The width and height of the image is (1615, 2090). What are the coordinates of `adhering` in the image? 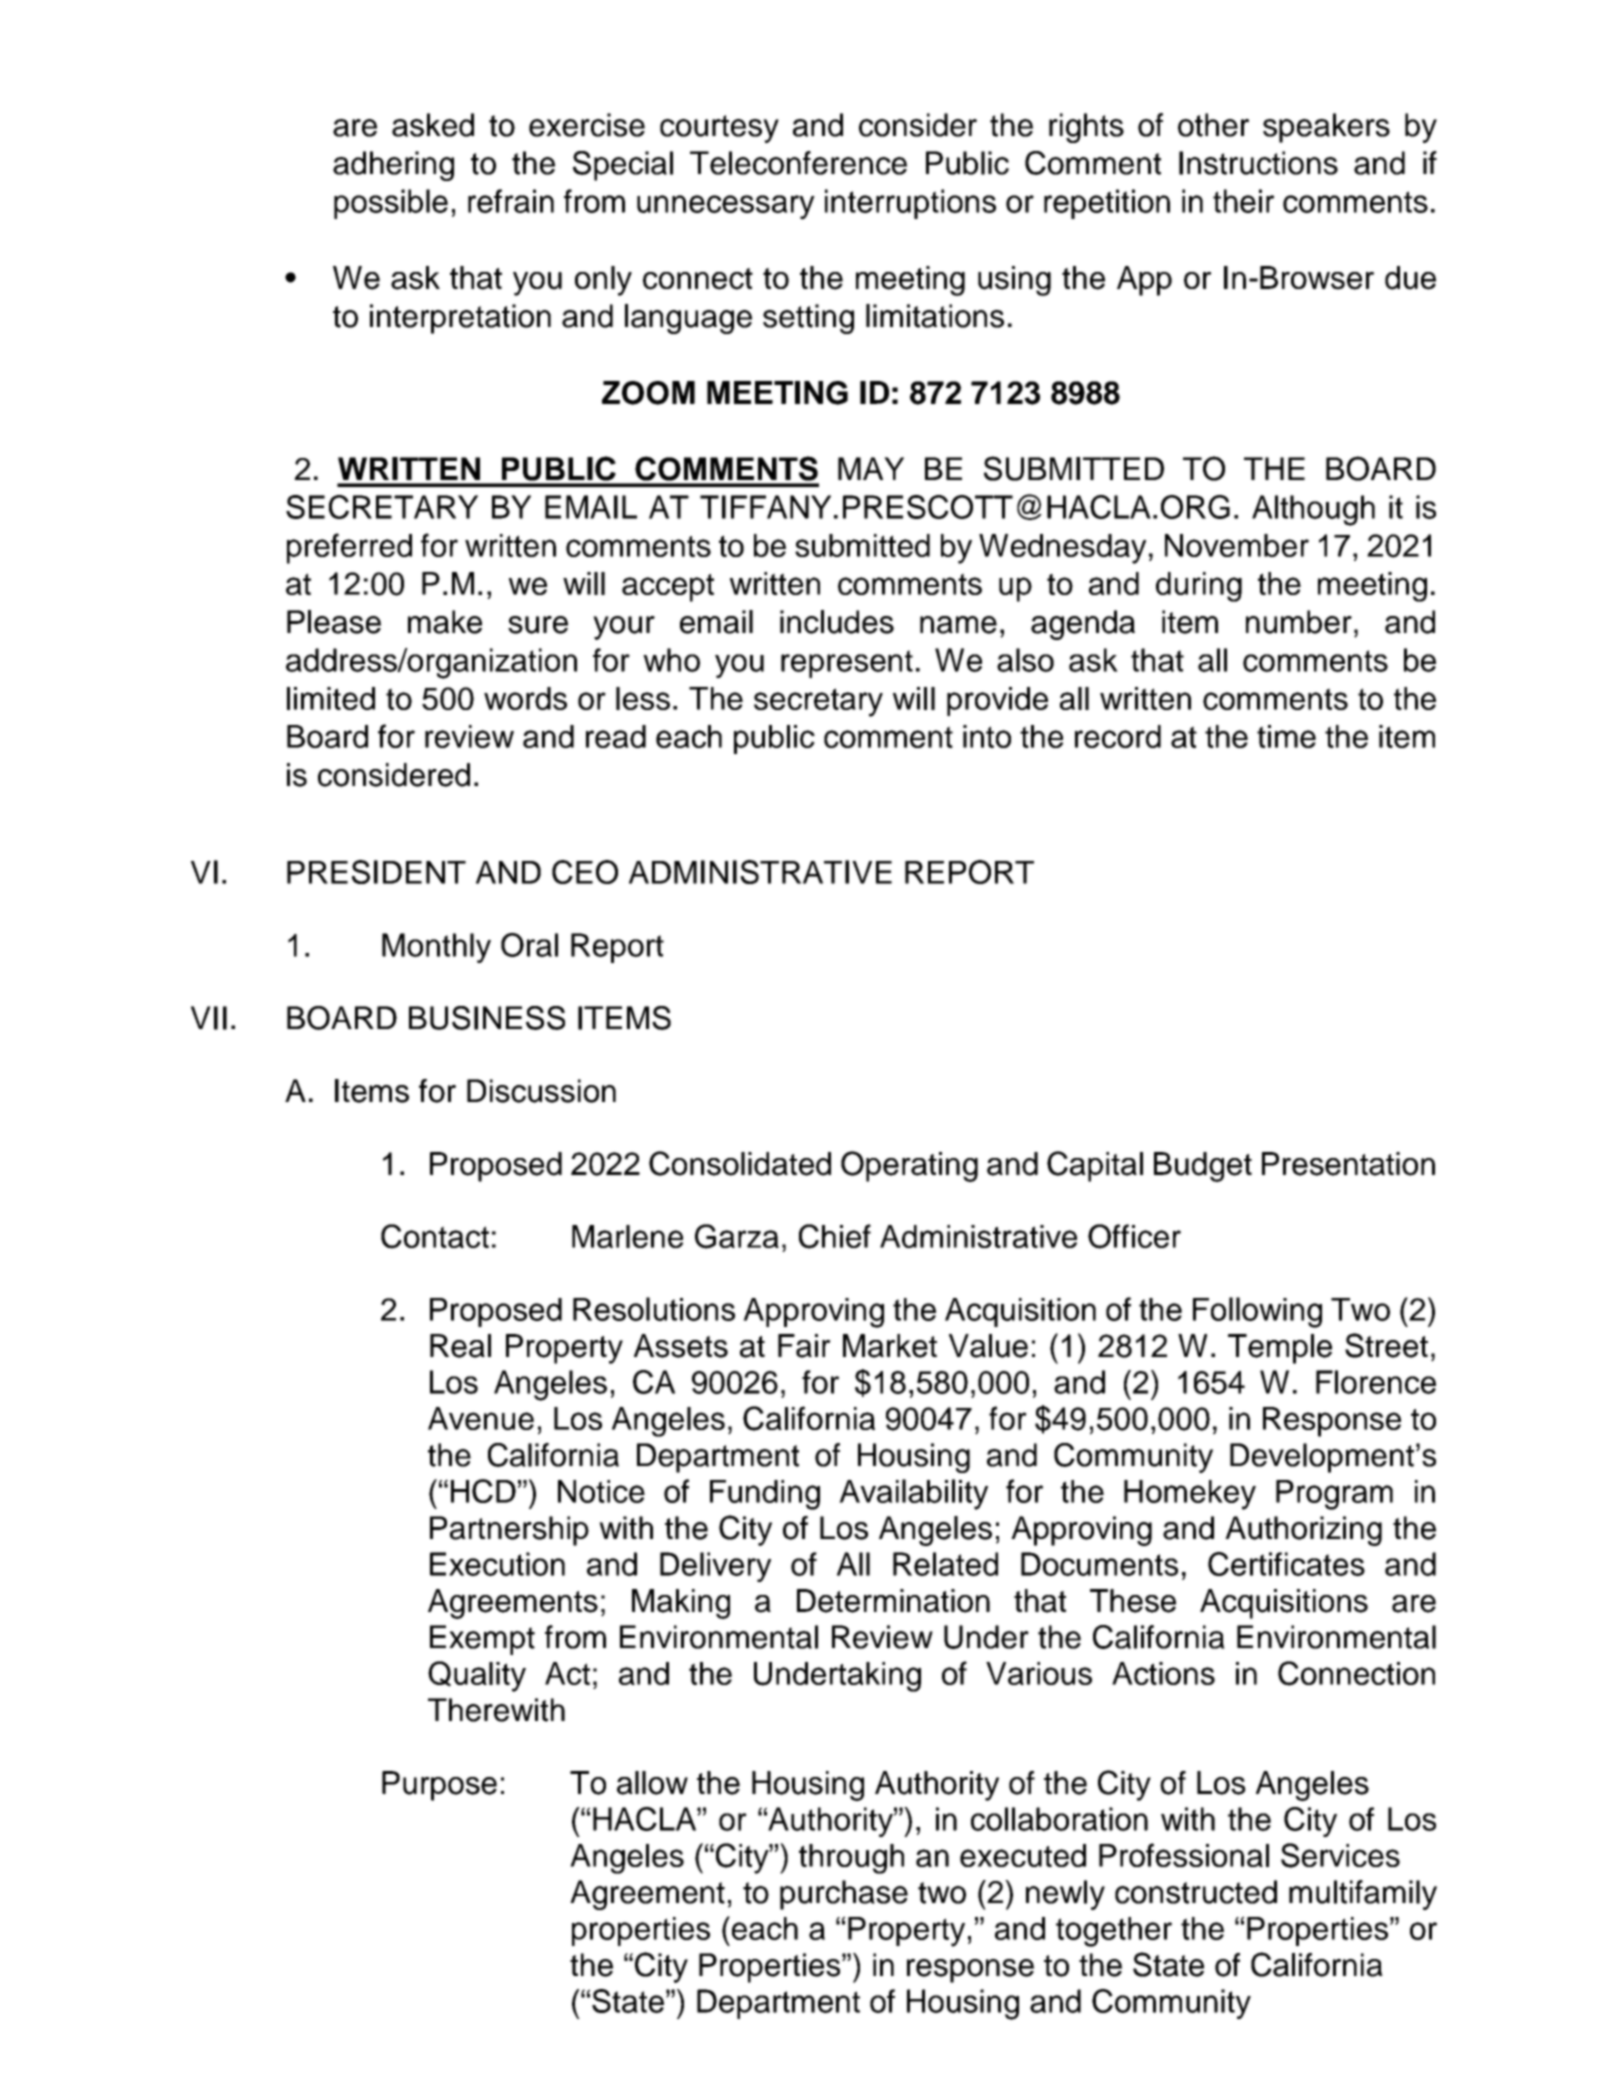 It's located at (393, 166).
